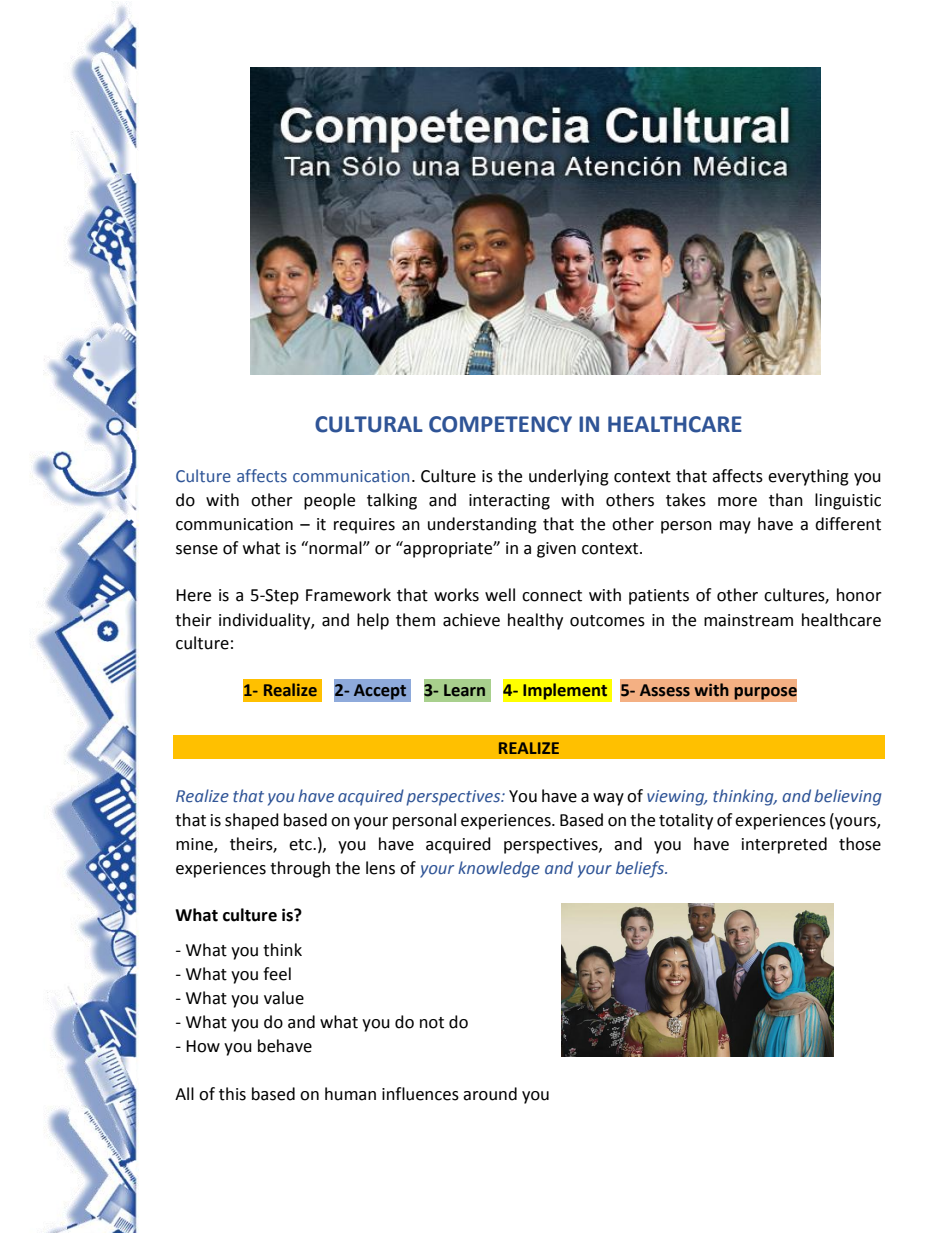  I want to click on COMPETENCY, so click(500, 424).
